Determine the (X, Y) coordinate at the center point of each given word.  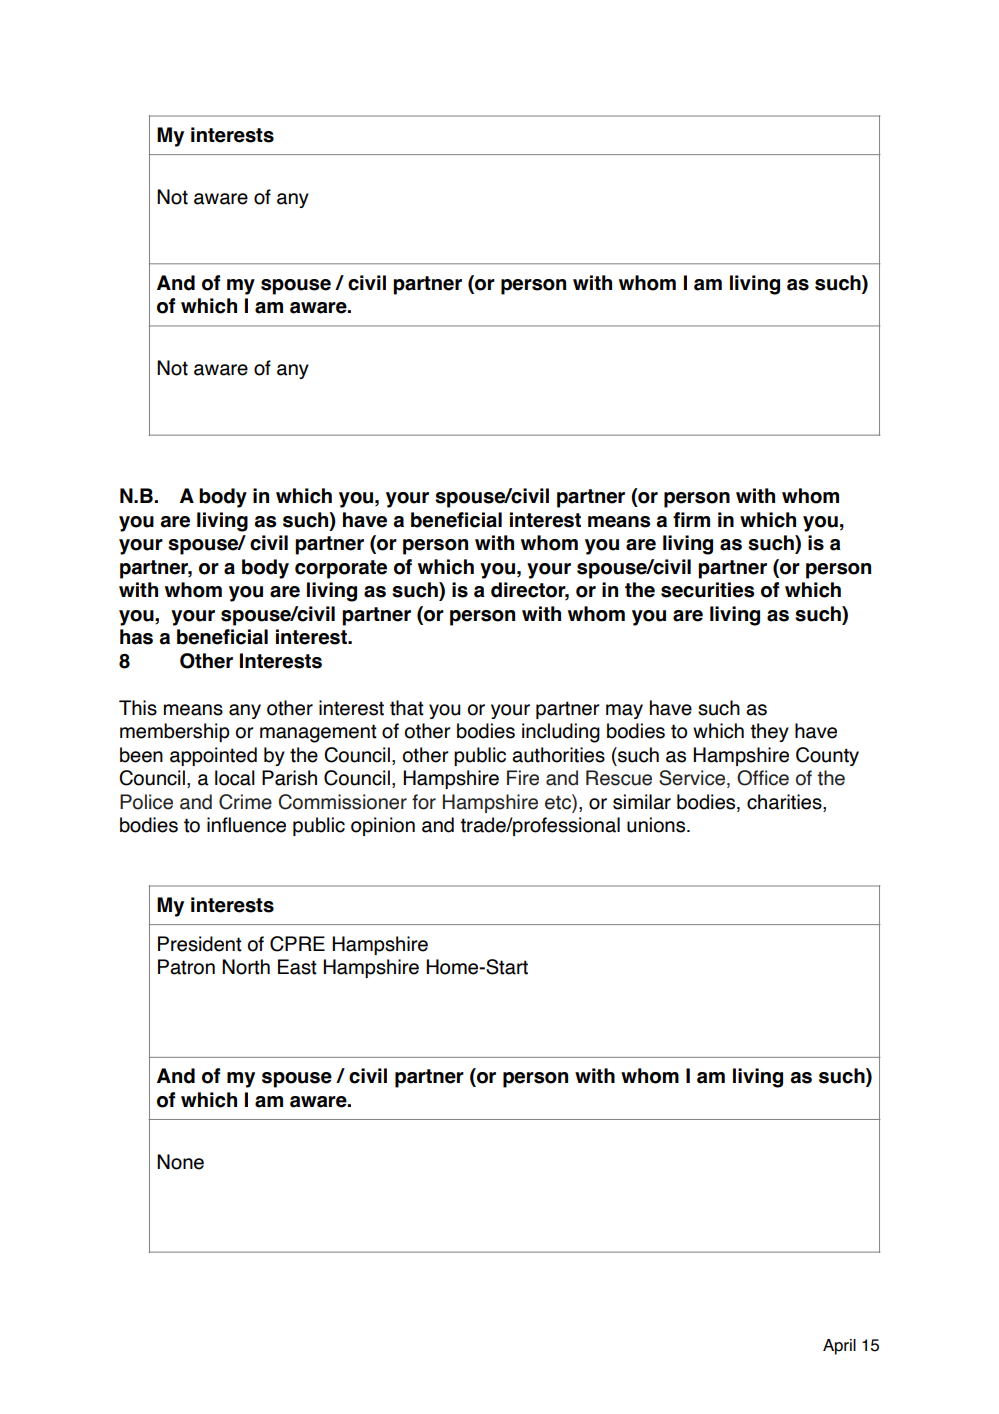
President (200, 944)
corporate (341, 569)
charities (785, 803)
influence (246, 825)
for (424, 802)
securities (707, 590)
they (769, 732)
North (246, 967)
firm (691, 519)
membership (175, 732)
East (297, 967)
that (407, 708)
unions (657, 825)
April (839, 1347)
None (180, 1162)
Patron (186, 967)
